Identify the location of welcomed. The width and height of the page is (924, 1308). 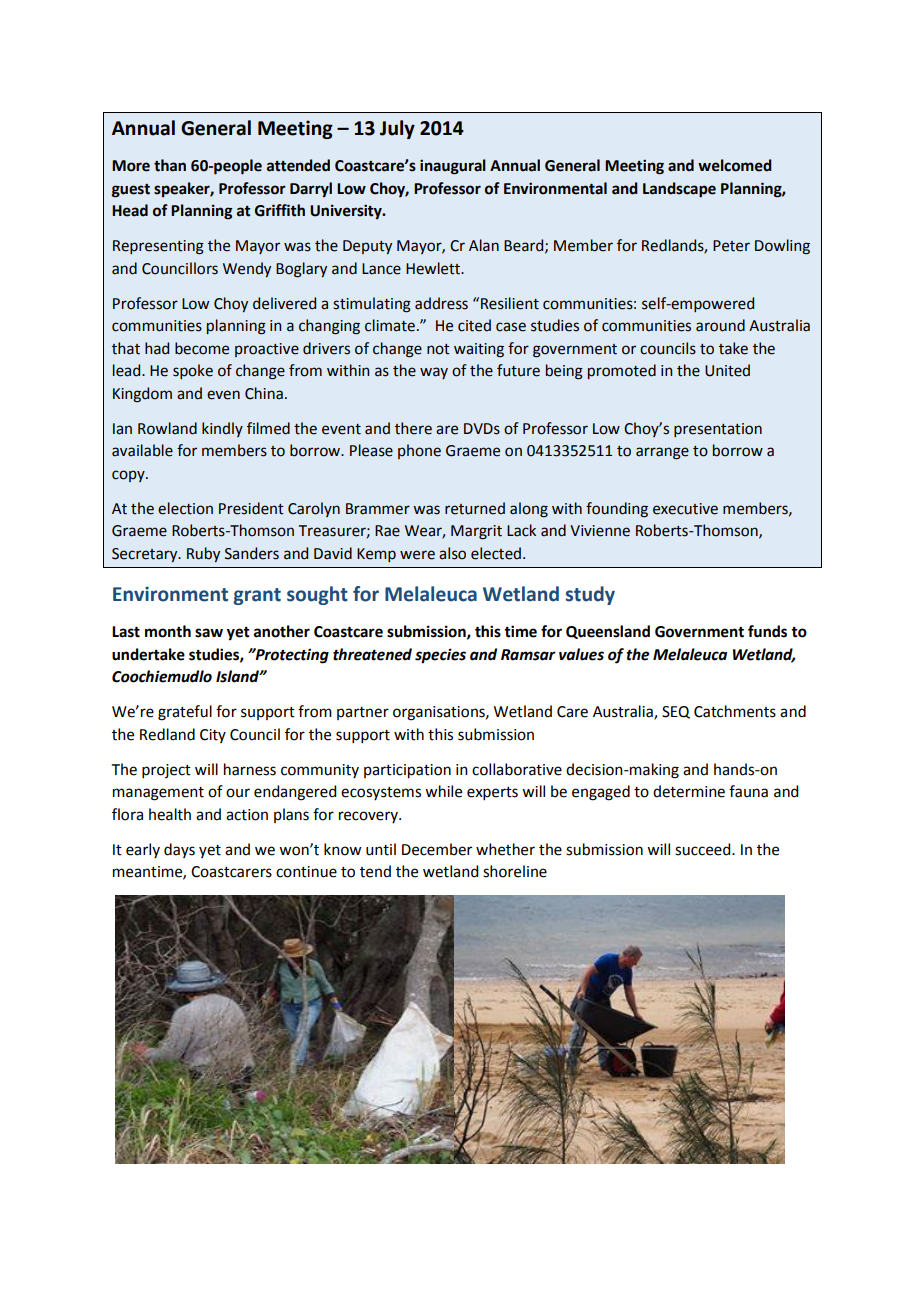
(735, 165).
